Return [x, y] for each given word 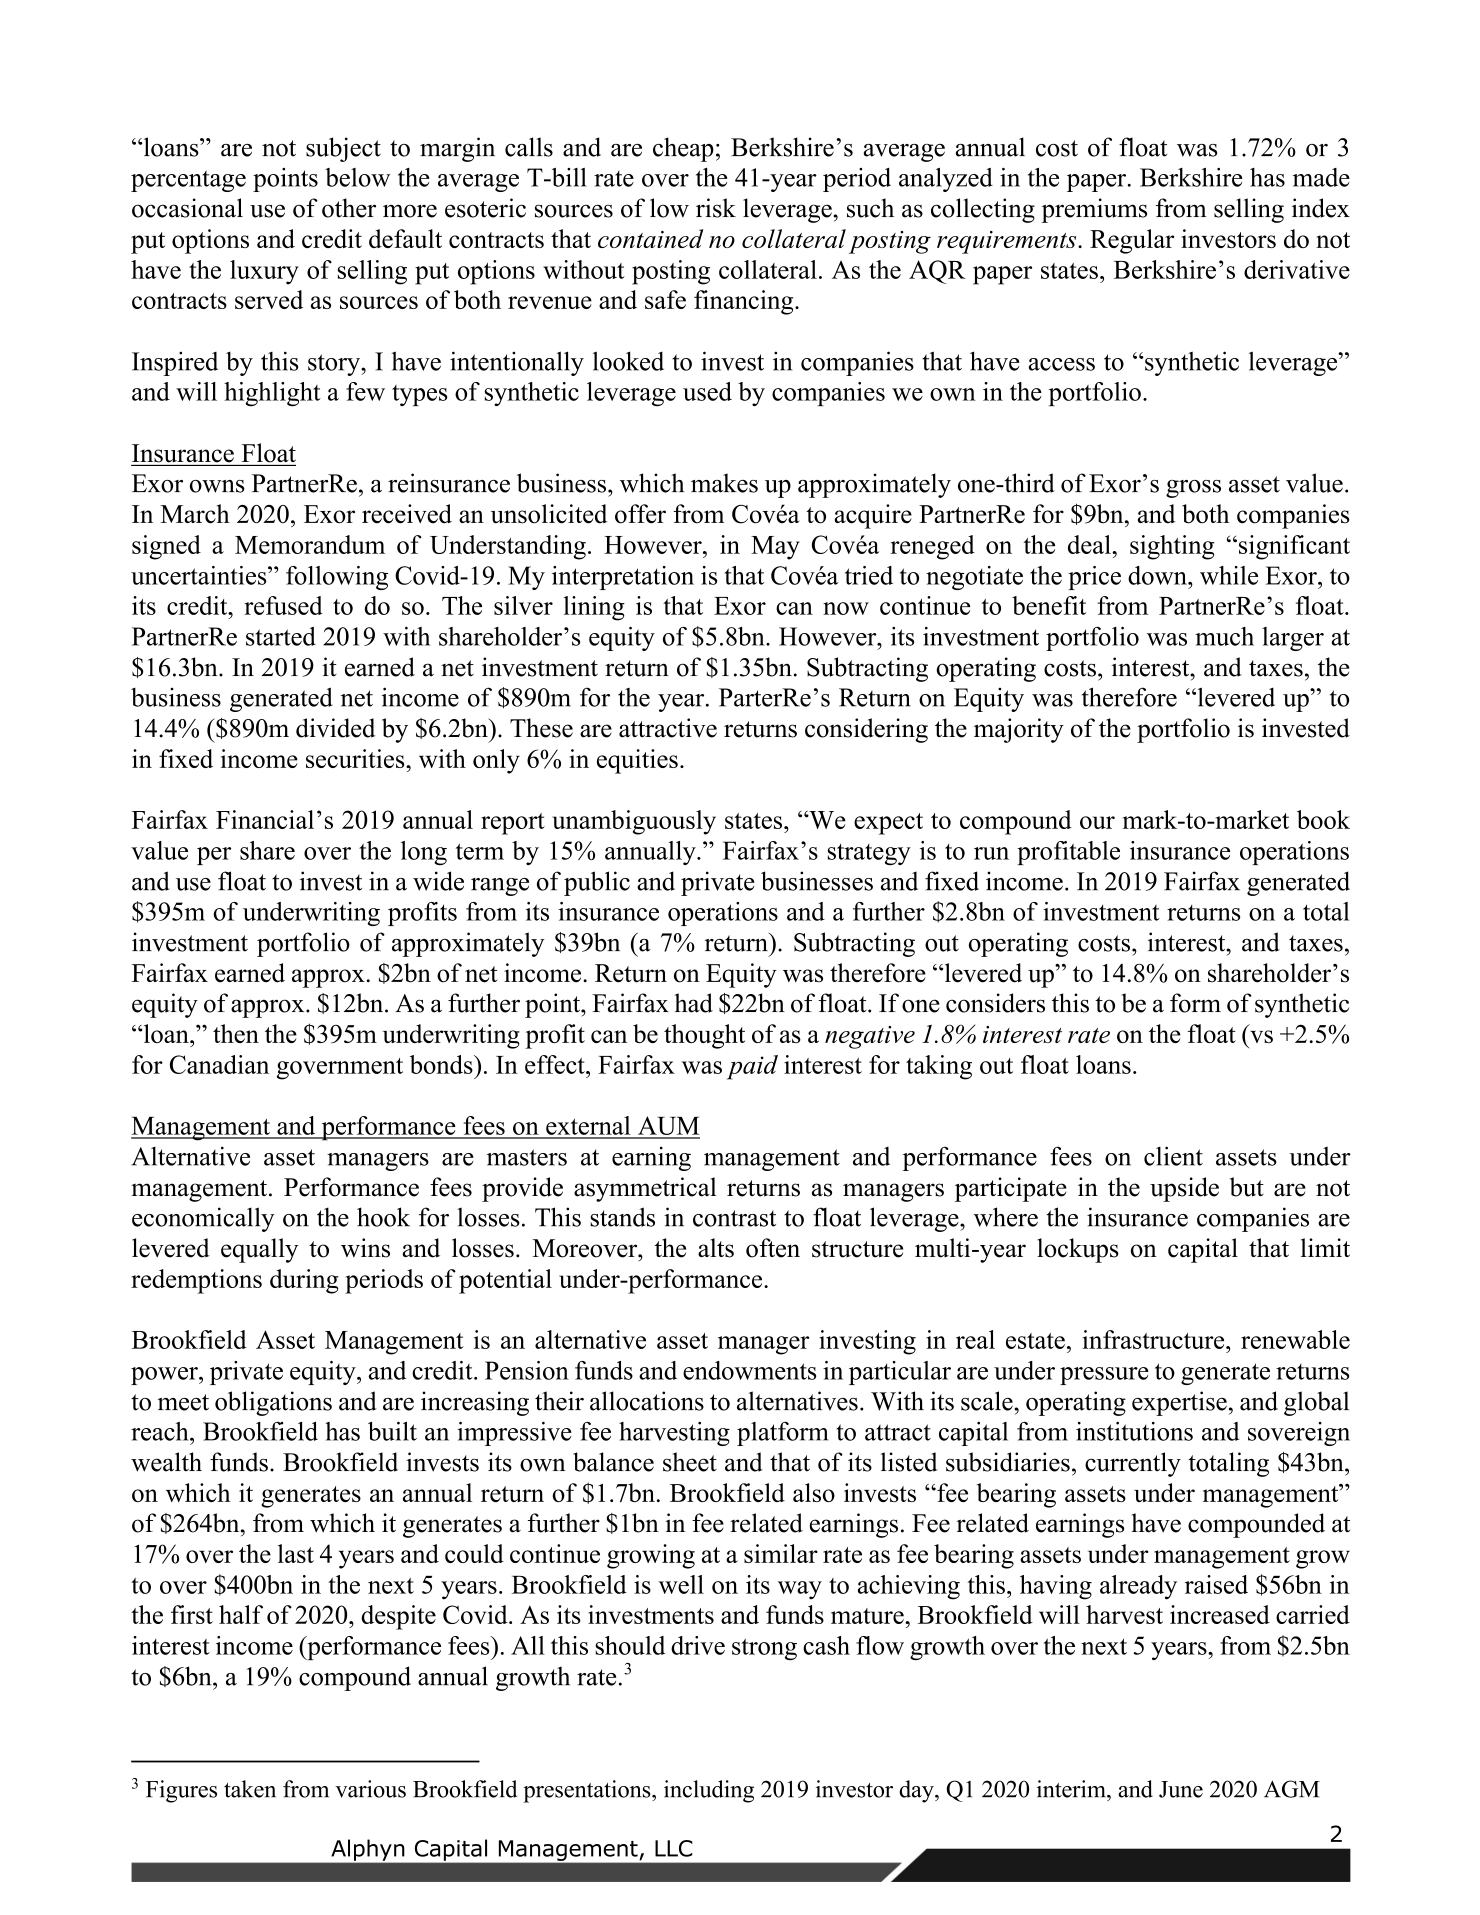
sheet [690, 1462]
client [1173, 1156]
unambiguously [634, 822]
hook [383, 1217]
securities [356, 758]
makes [724, 483]
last [296, 1553]
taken [250, 1789]
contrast [734, 1218]
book [1323, 819]
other [349, 208]
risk [716, 208]
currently [1133, 1464]
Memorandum [310, 544]
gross [1193, 489]
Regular [1132, 241]
